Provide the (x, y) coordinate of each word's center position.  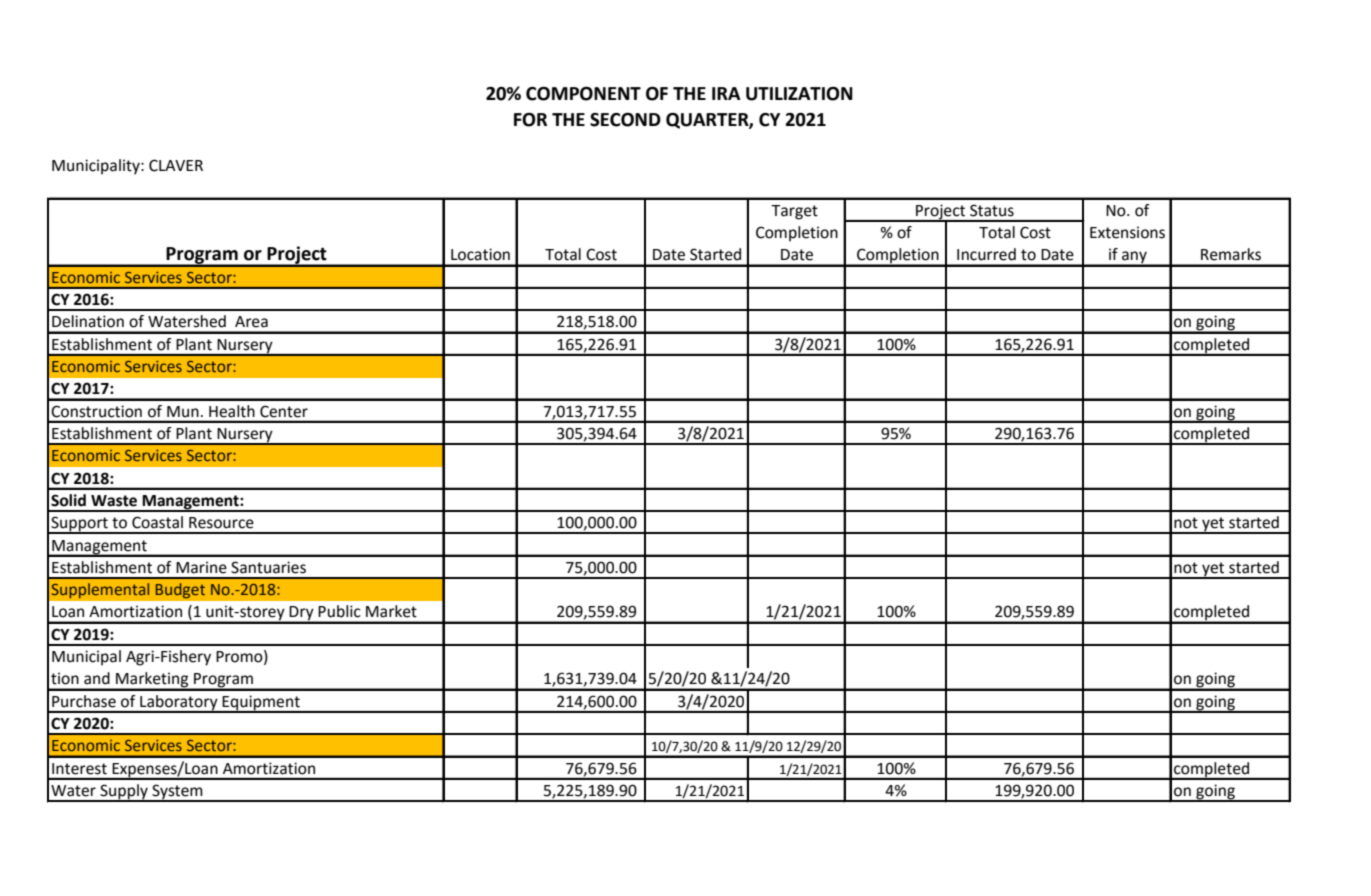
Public (339, 611)
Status (992, 210)
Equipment (261, 703)
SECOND (625, 120)
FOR (530, 120)
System (177, 793)
